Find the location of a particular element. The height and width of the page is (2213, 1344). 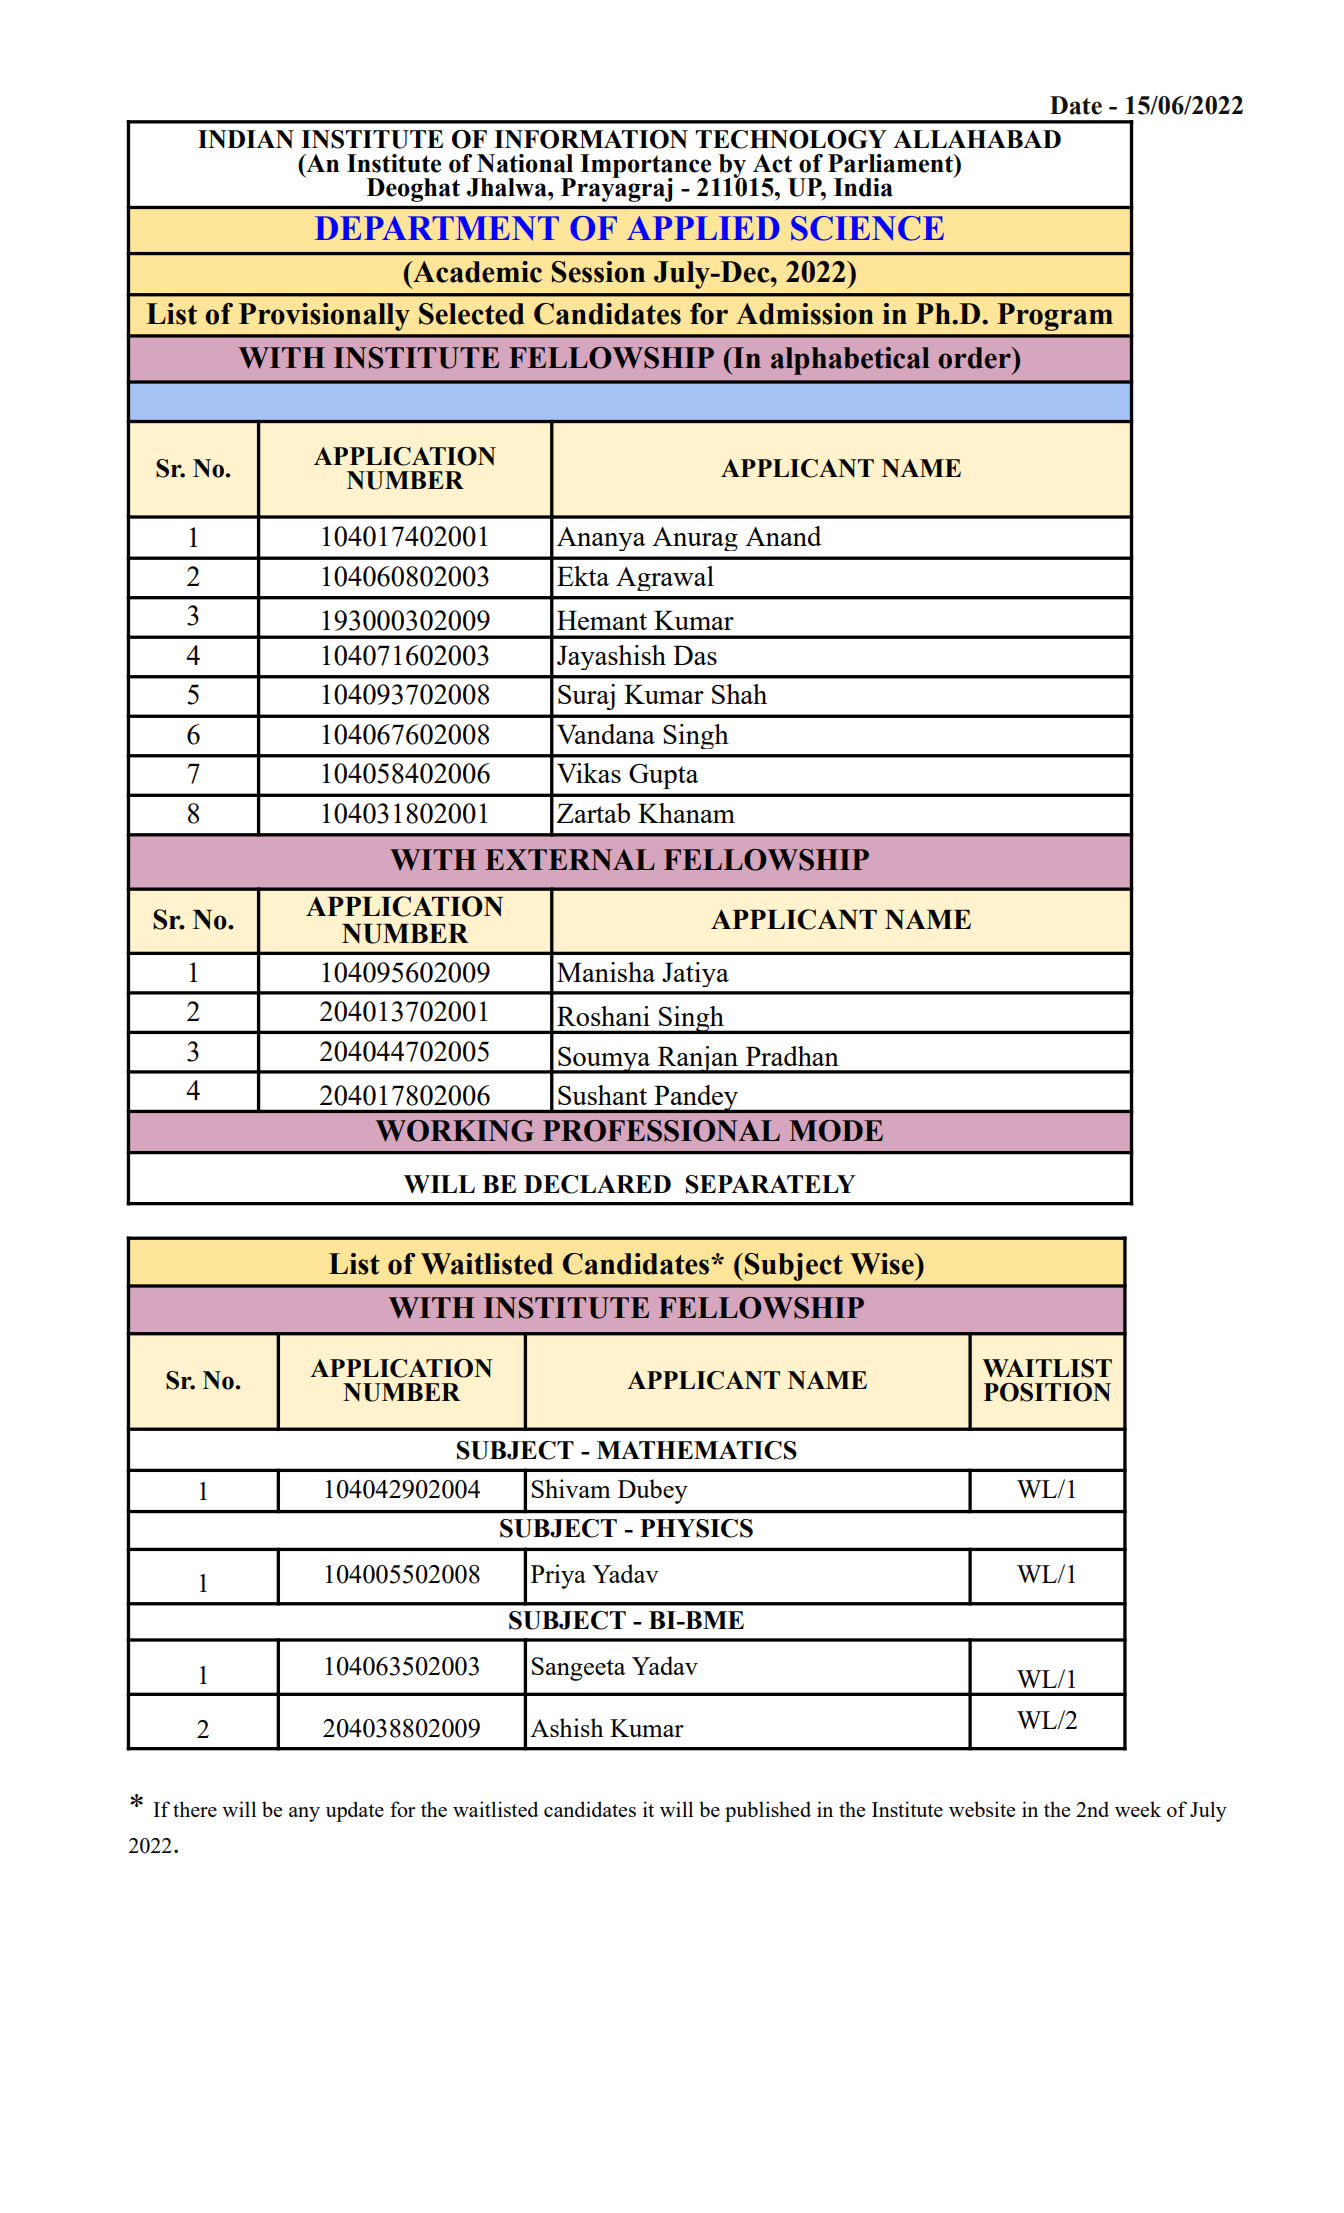

WORKING is located at coordinates (455, 1131).
